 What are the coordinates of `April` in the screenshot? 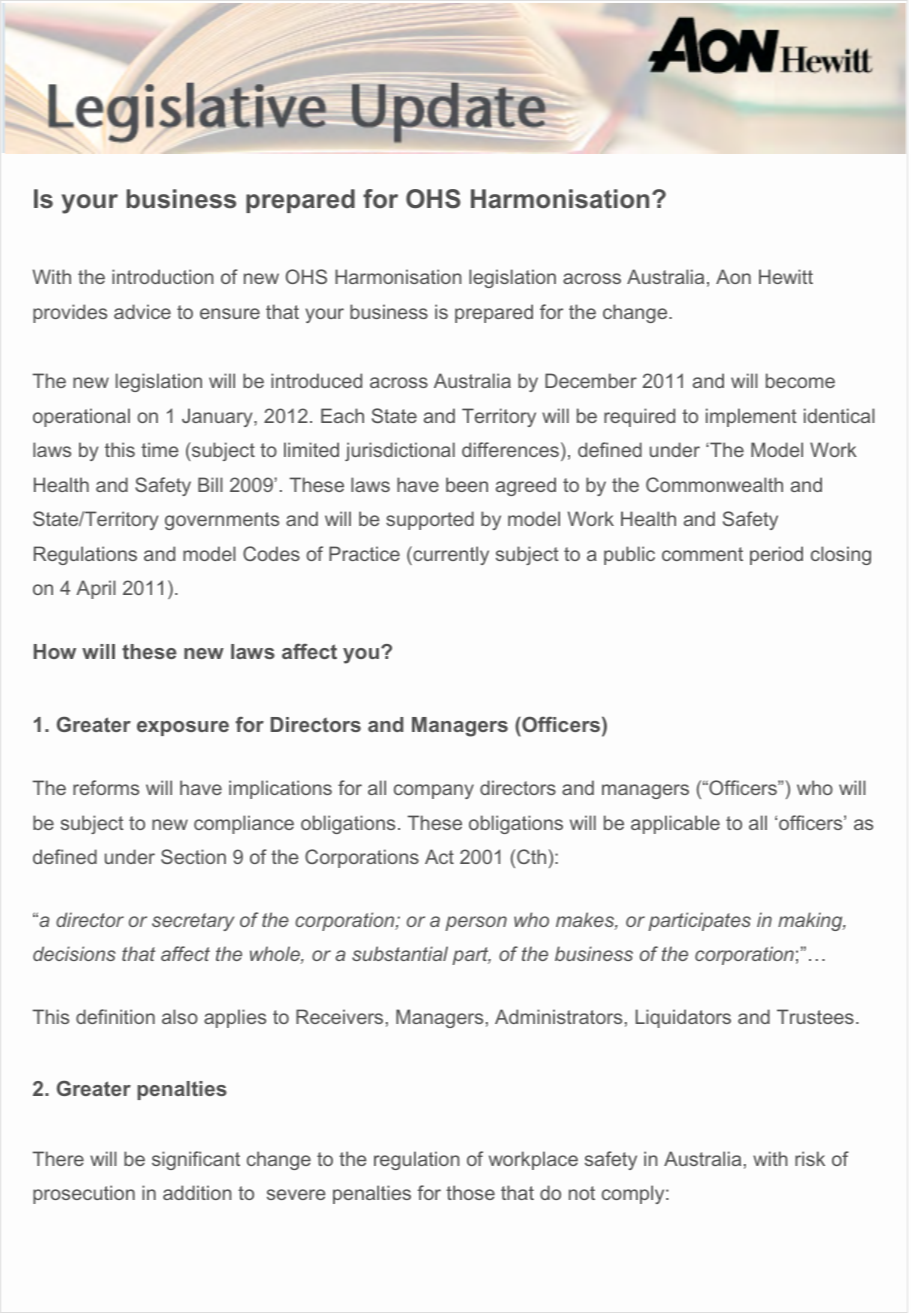 It's located at (96, 589).
